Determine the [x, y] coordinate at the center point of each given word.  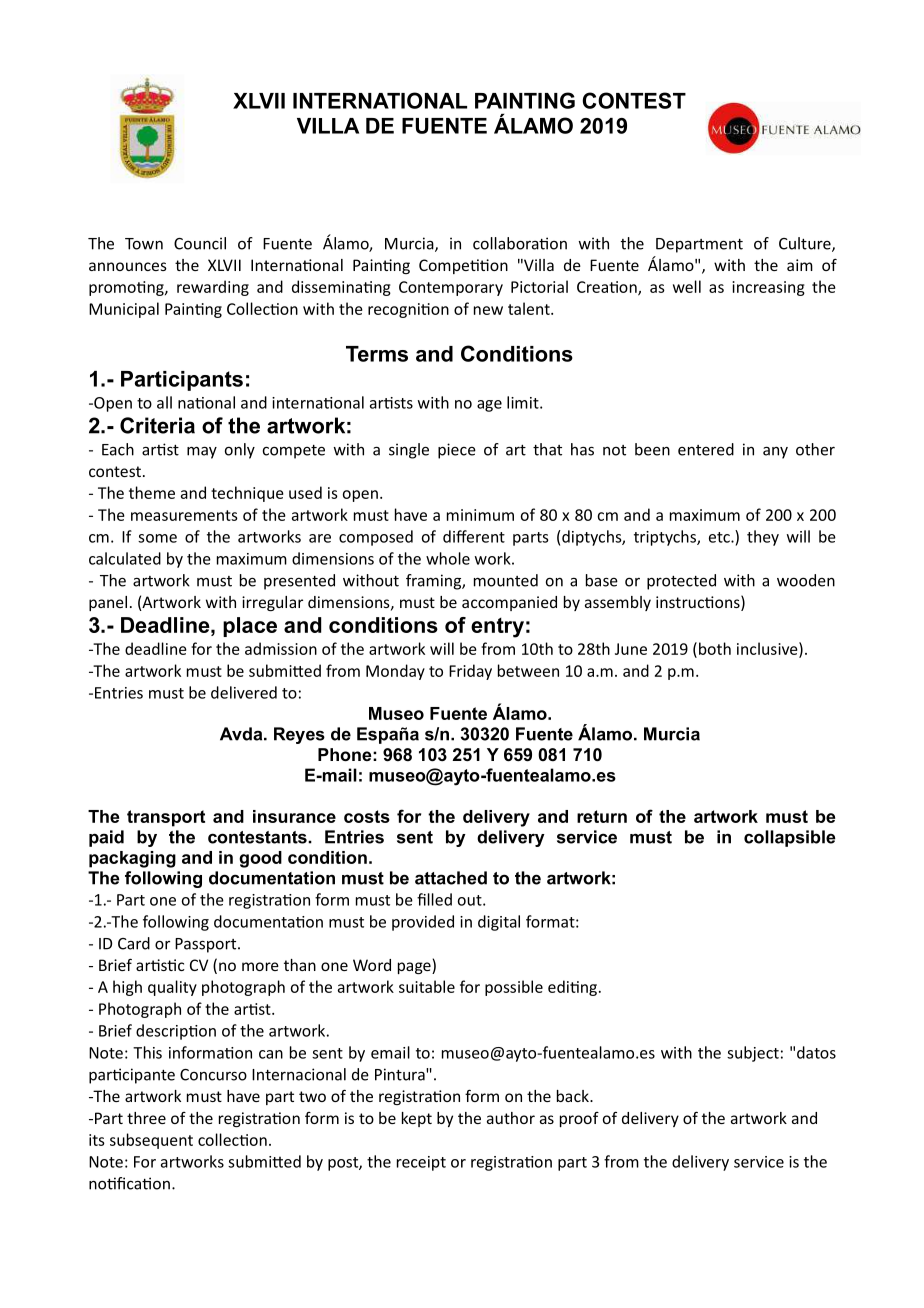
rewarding [213, 288]
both [715, 648]
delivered [244, 692]
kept [417, 1119]
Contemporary [451, 288]
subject [753, 1054]
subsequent [151, 1141]
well [687, 286]
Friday [470, 672]
